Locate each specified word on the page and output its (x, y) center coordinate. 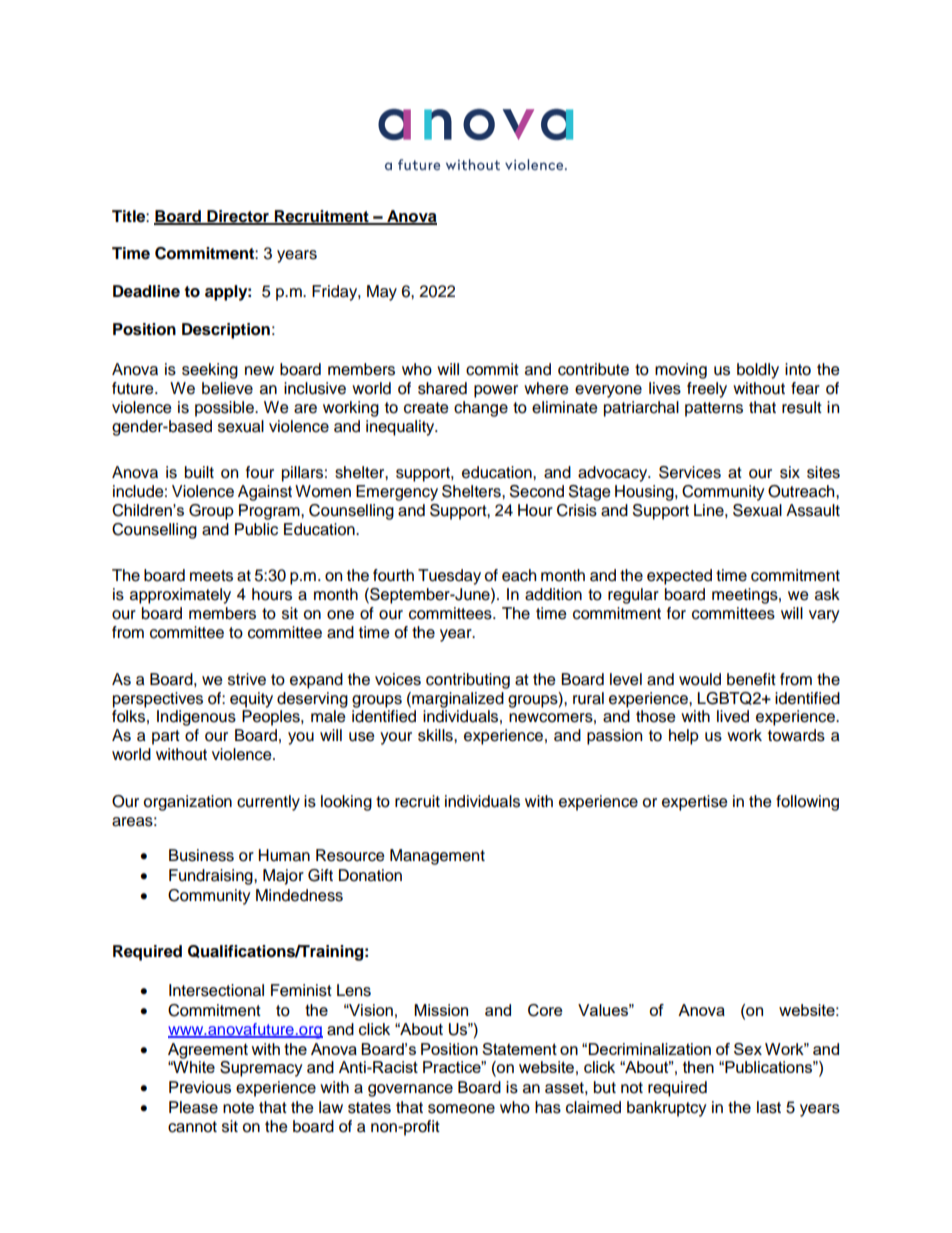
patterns (714, 409)
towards (796, 735)
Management (437, 857)
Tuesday (449, 577)
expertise (695, 803)
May (382, 293)
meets (211, 576)
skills (436, 735)
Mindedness (299, 895)
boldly (758, 371)
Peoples (272, 718)
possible (225, 409)
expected (679, 577)
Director (238, 217)
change (481, 409)
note (238, 1108)
